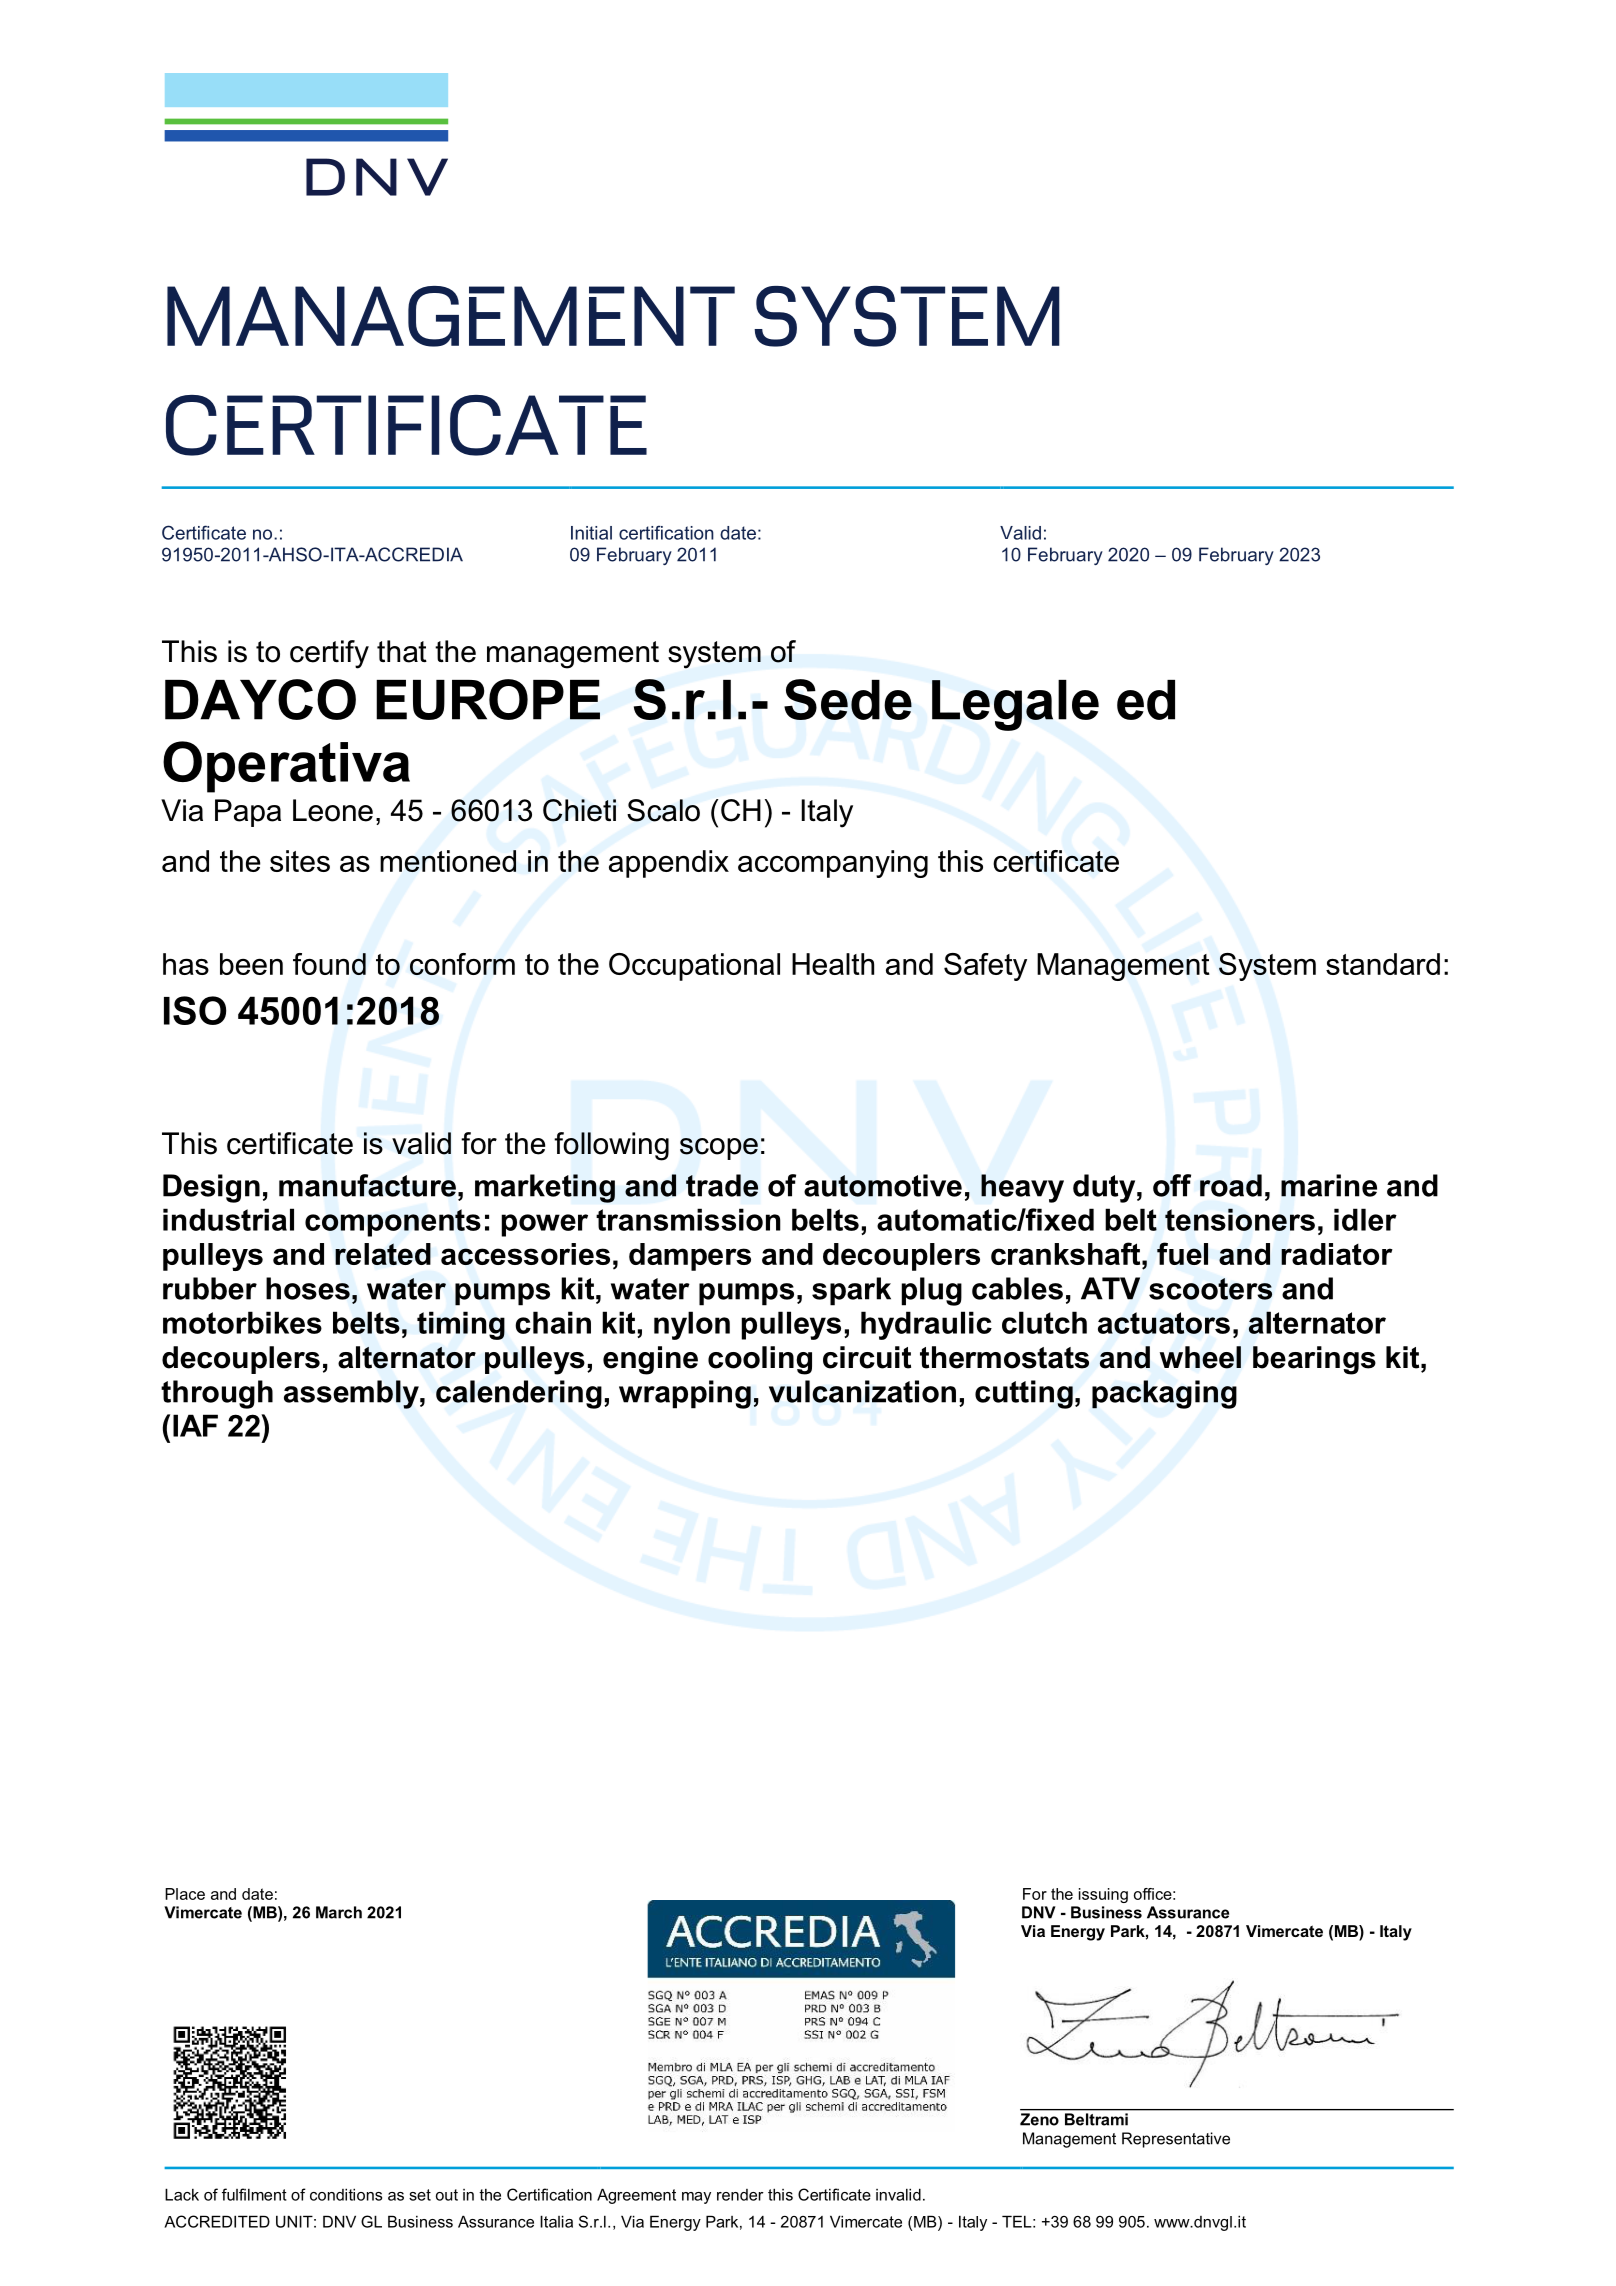  What do you see at coordinates (591, 533) in the screenshot?
I see `Initial` at bounding box center [591, 533].
